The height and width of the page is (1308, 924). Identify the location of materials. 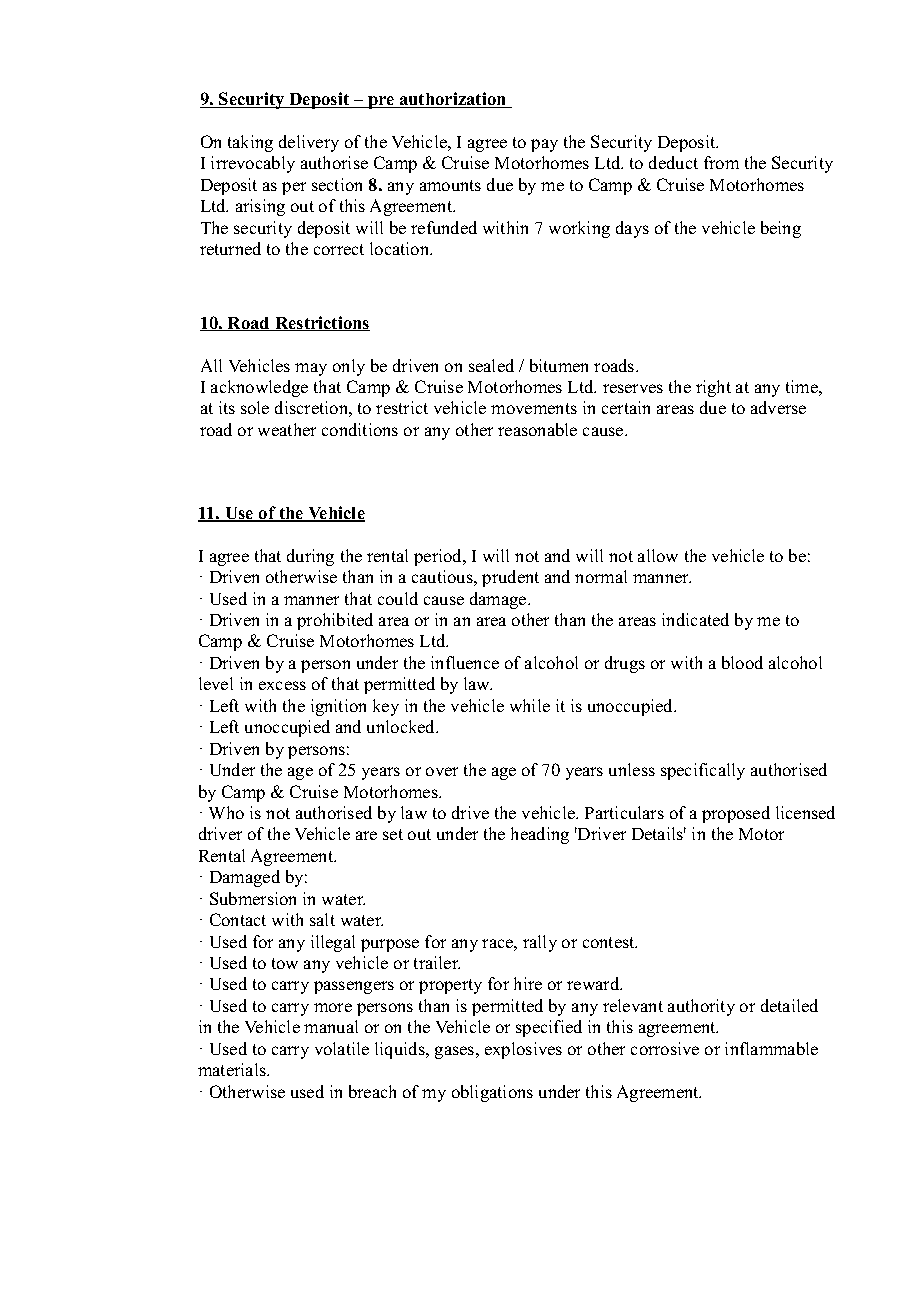
(233, 1069).
